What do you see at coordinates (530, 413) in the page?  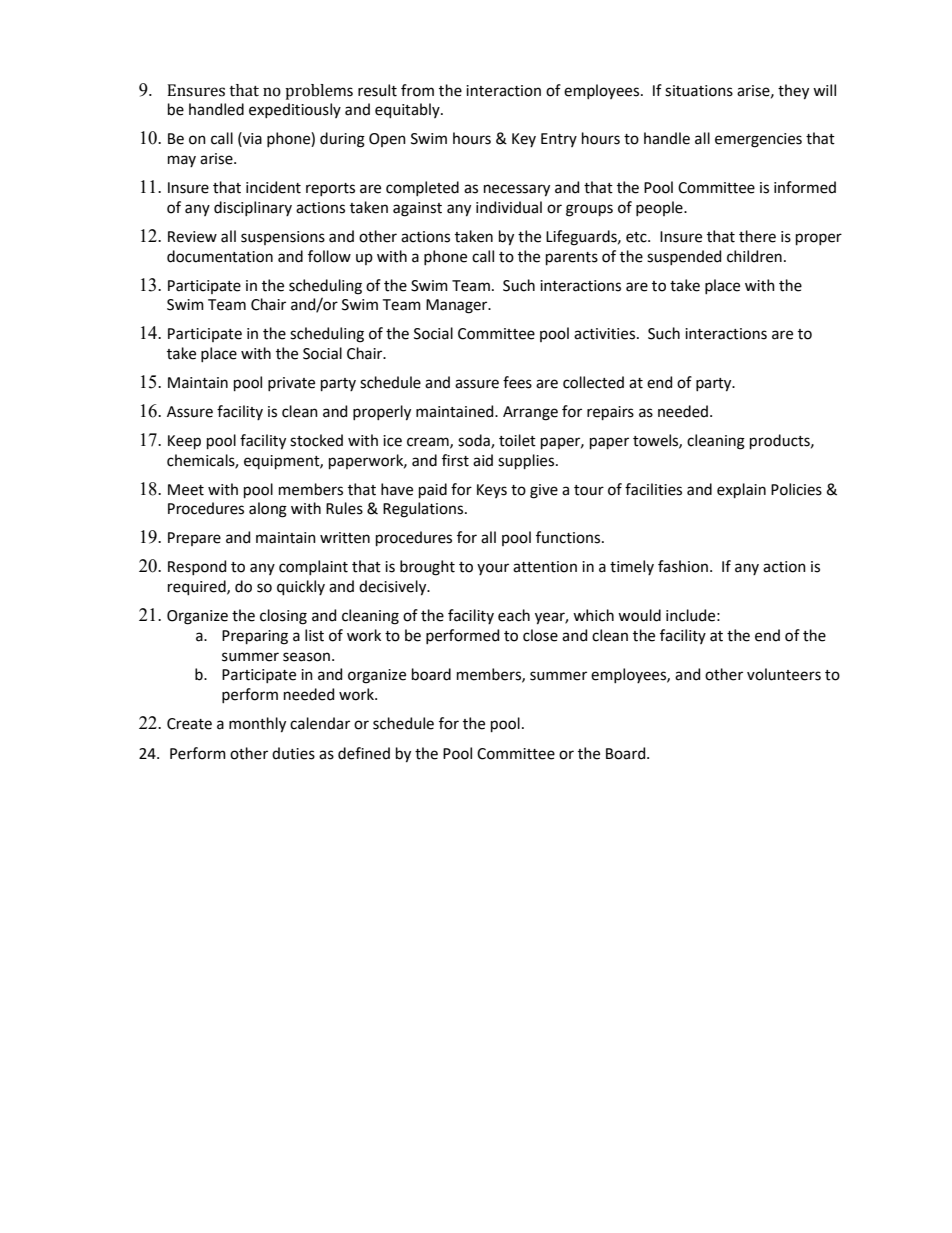 I see `Arrange` at bounding box center [530, 413].
